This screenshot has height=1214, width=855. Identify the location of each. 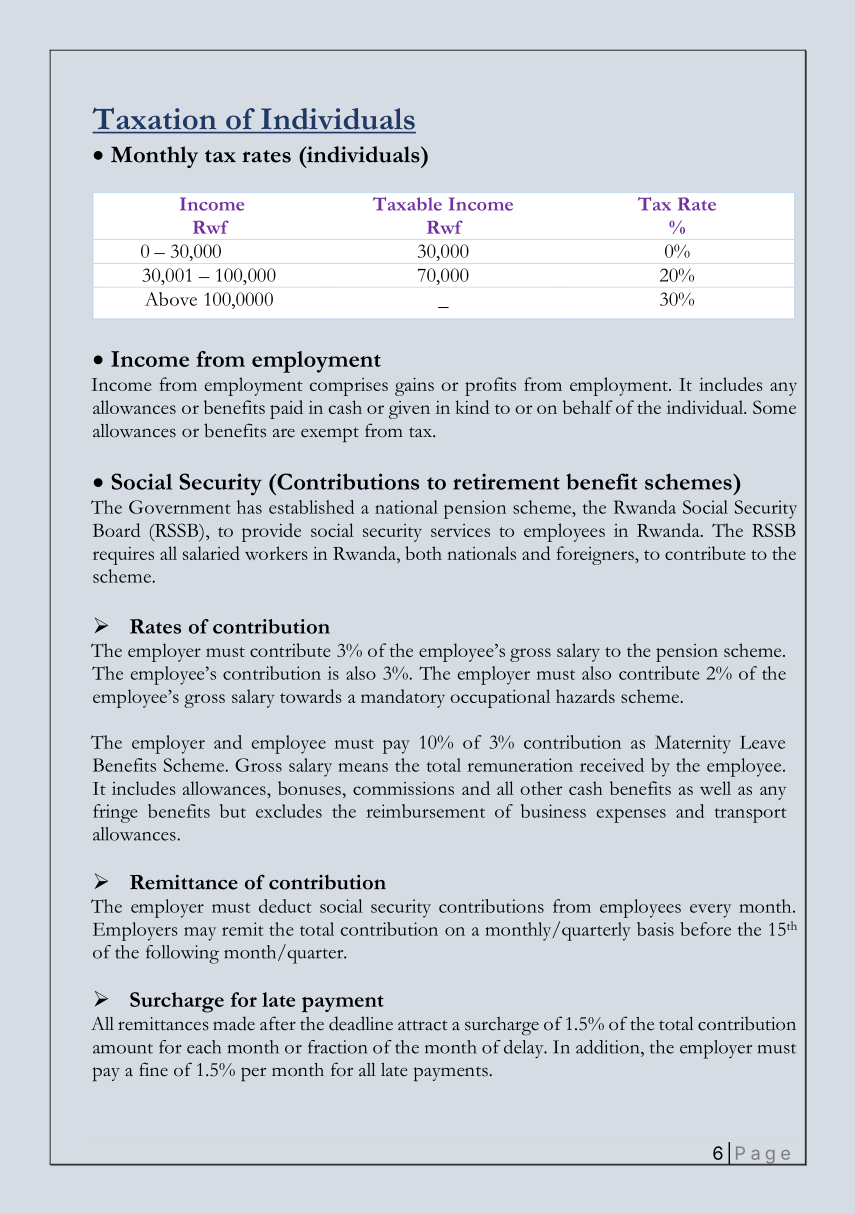
(204, 1047).
